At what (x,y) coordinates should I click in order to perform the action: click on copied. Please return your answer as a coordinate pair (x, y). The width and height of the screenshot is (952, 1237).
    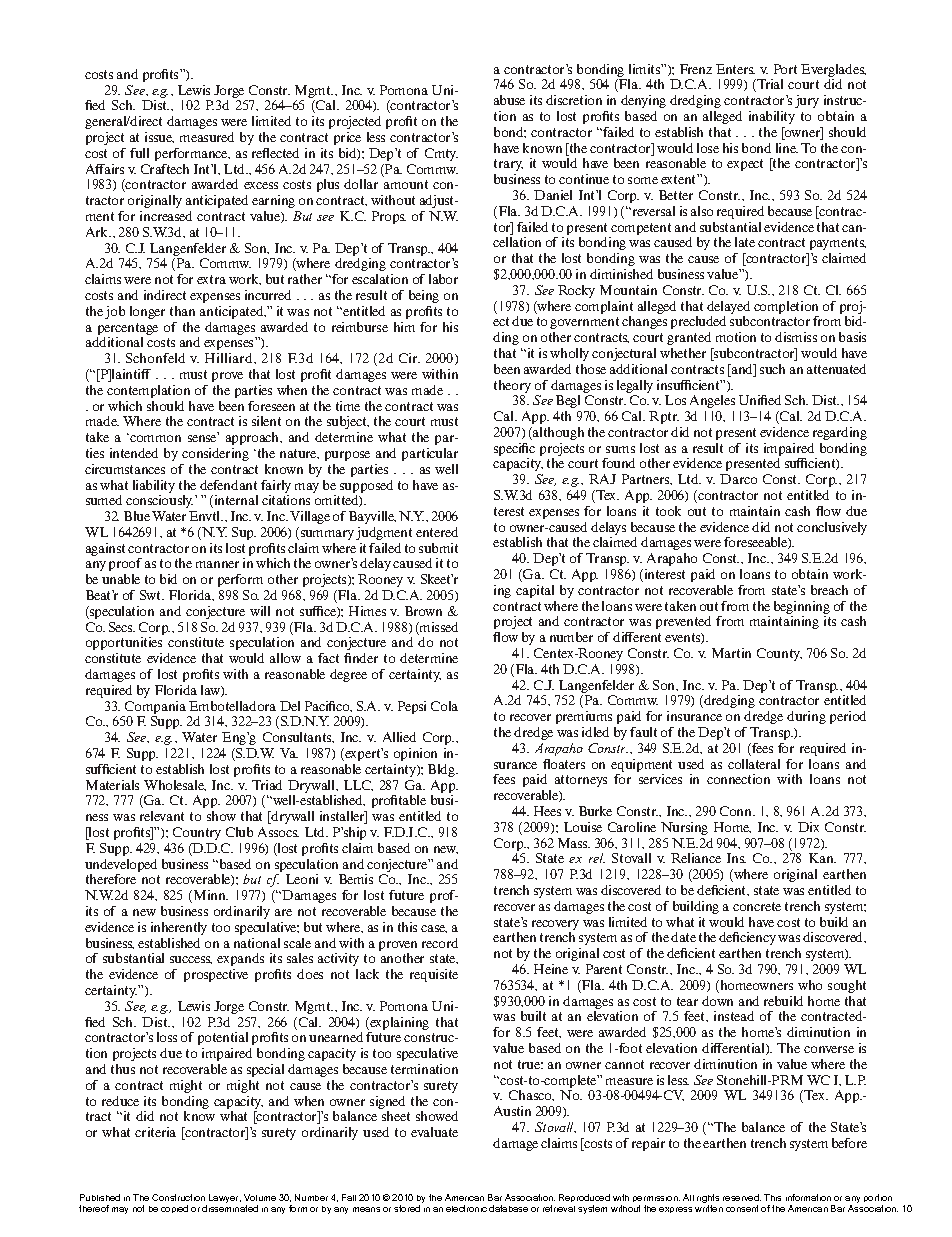
    Looking at the image, I should click on (174, 1209).
